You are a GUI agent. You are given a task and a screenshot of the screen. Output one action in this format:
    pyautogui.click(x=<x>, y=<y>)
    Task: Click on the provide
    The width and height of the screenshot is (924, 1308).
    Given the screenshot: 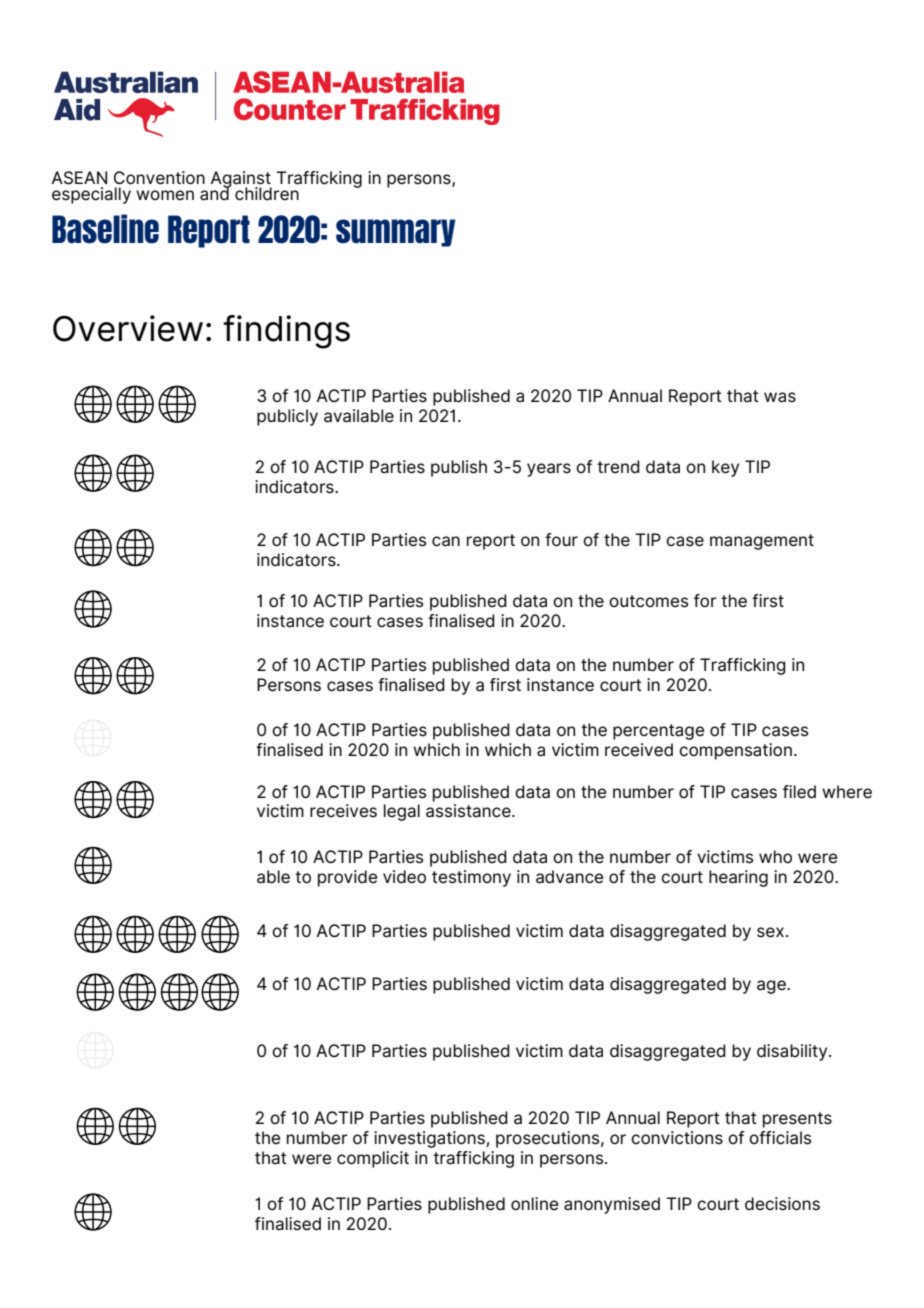 What is the action you would take?
    pyautogui.click(x=347, y=878)
